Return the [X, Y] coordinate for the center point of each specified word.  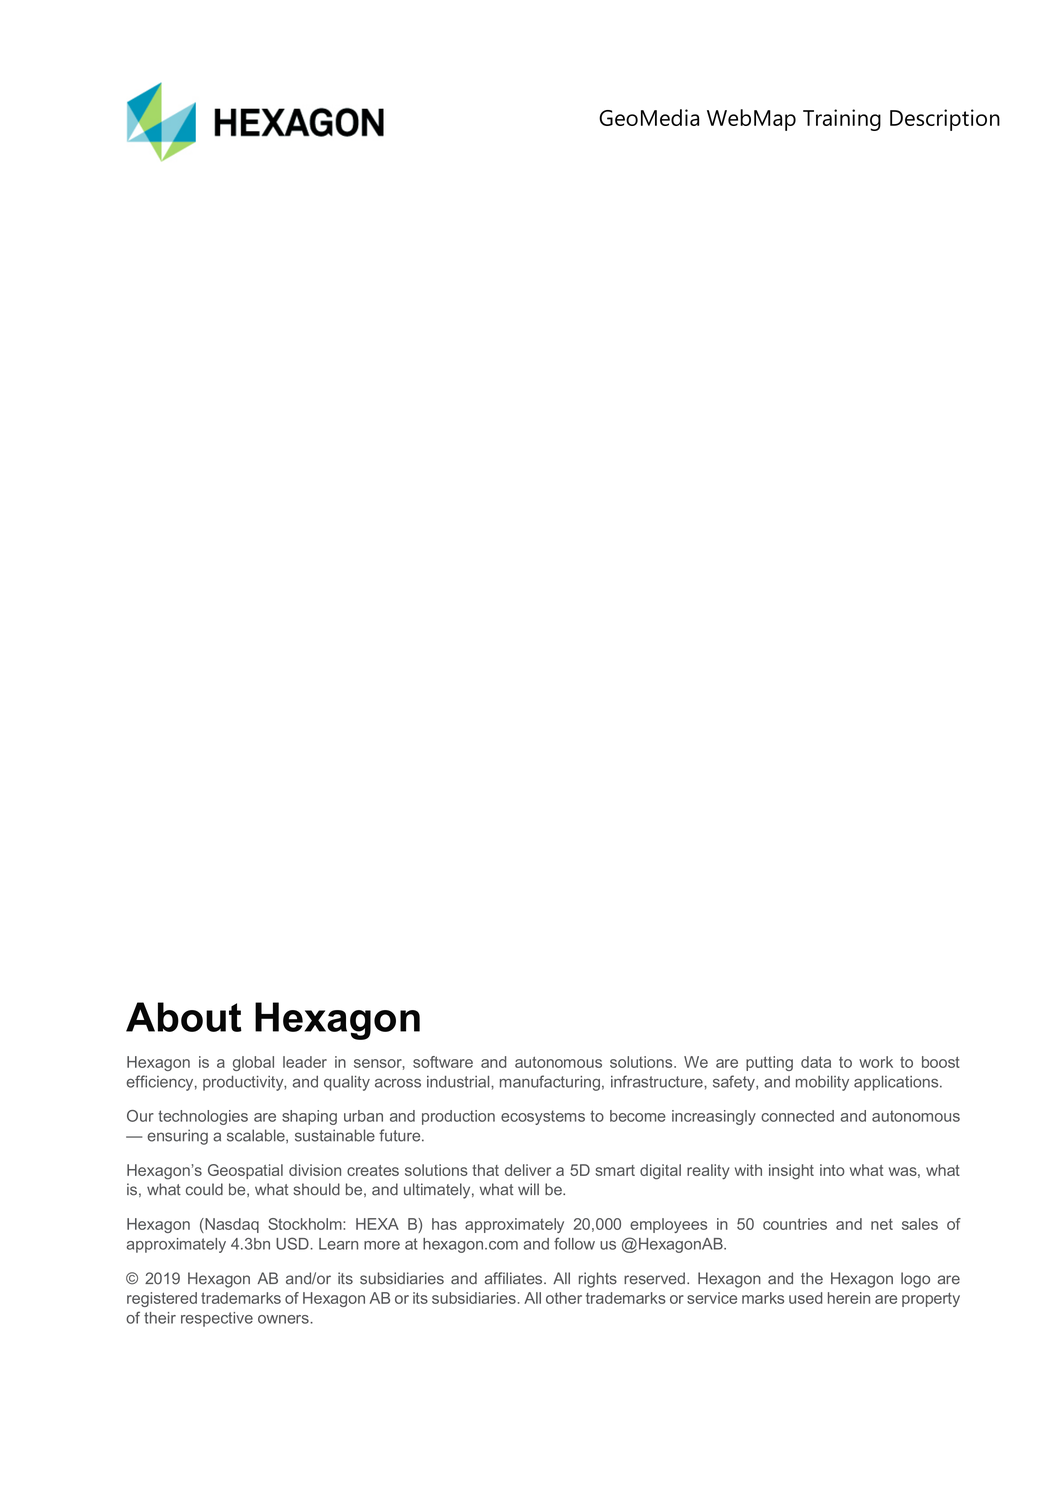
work [876, 1062]
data [816, 1062]
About [184, 1017]
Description [945, 120]
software [443, 1062]
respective [217, 1319]
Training [842, 120]
